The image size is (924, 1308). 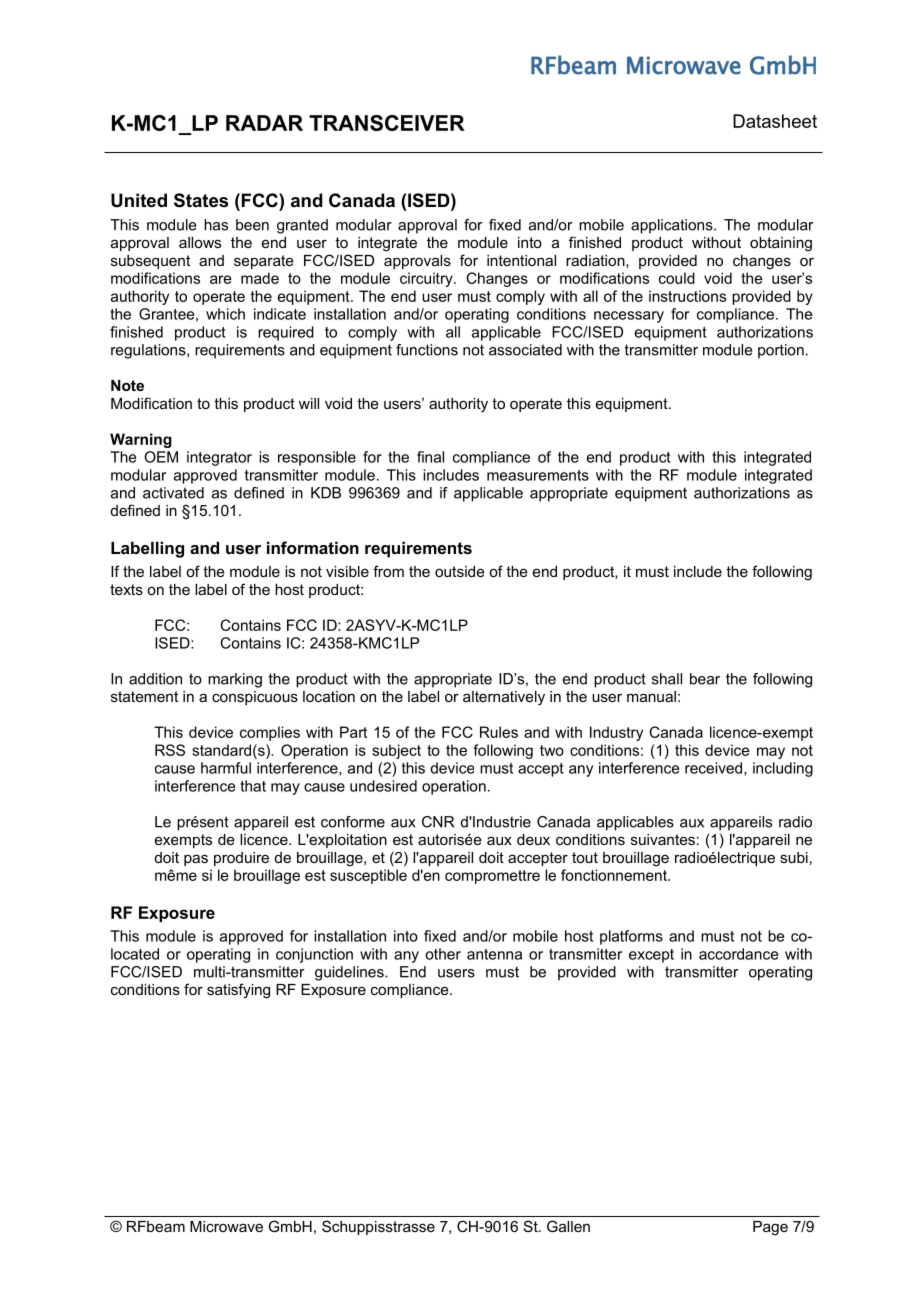 I want to click on Datasheet, so click(x=775, y=121).
